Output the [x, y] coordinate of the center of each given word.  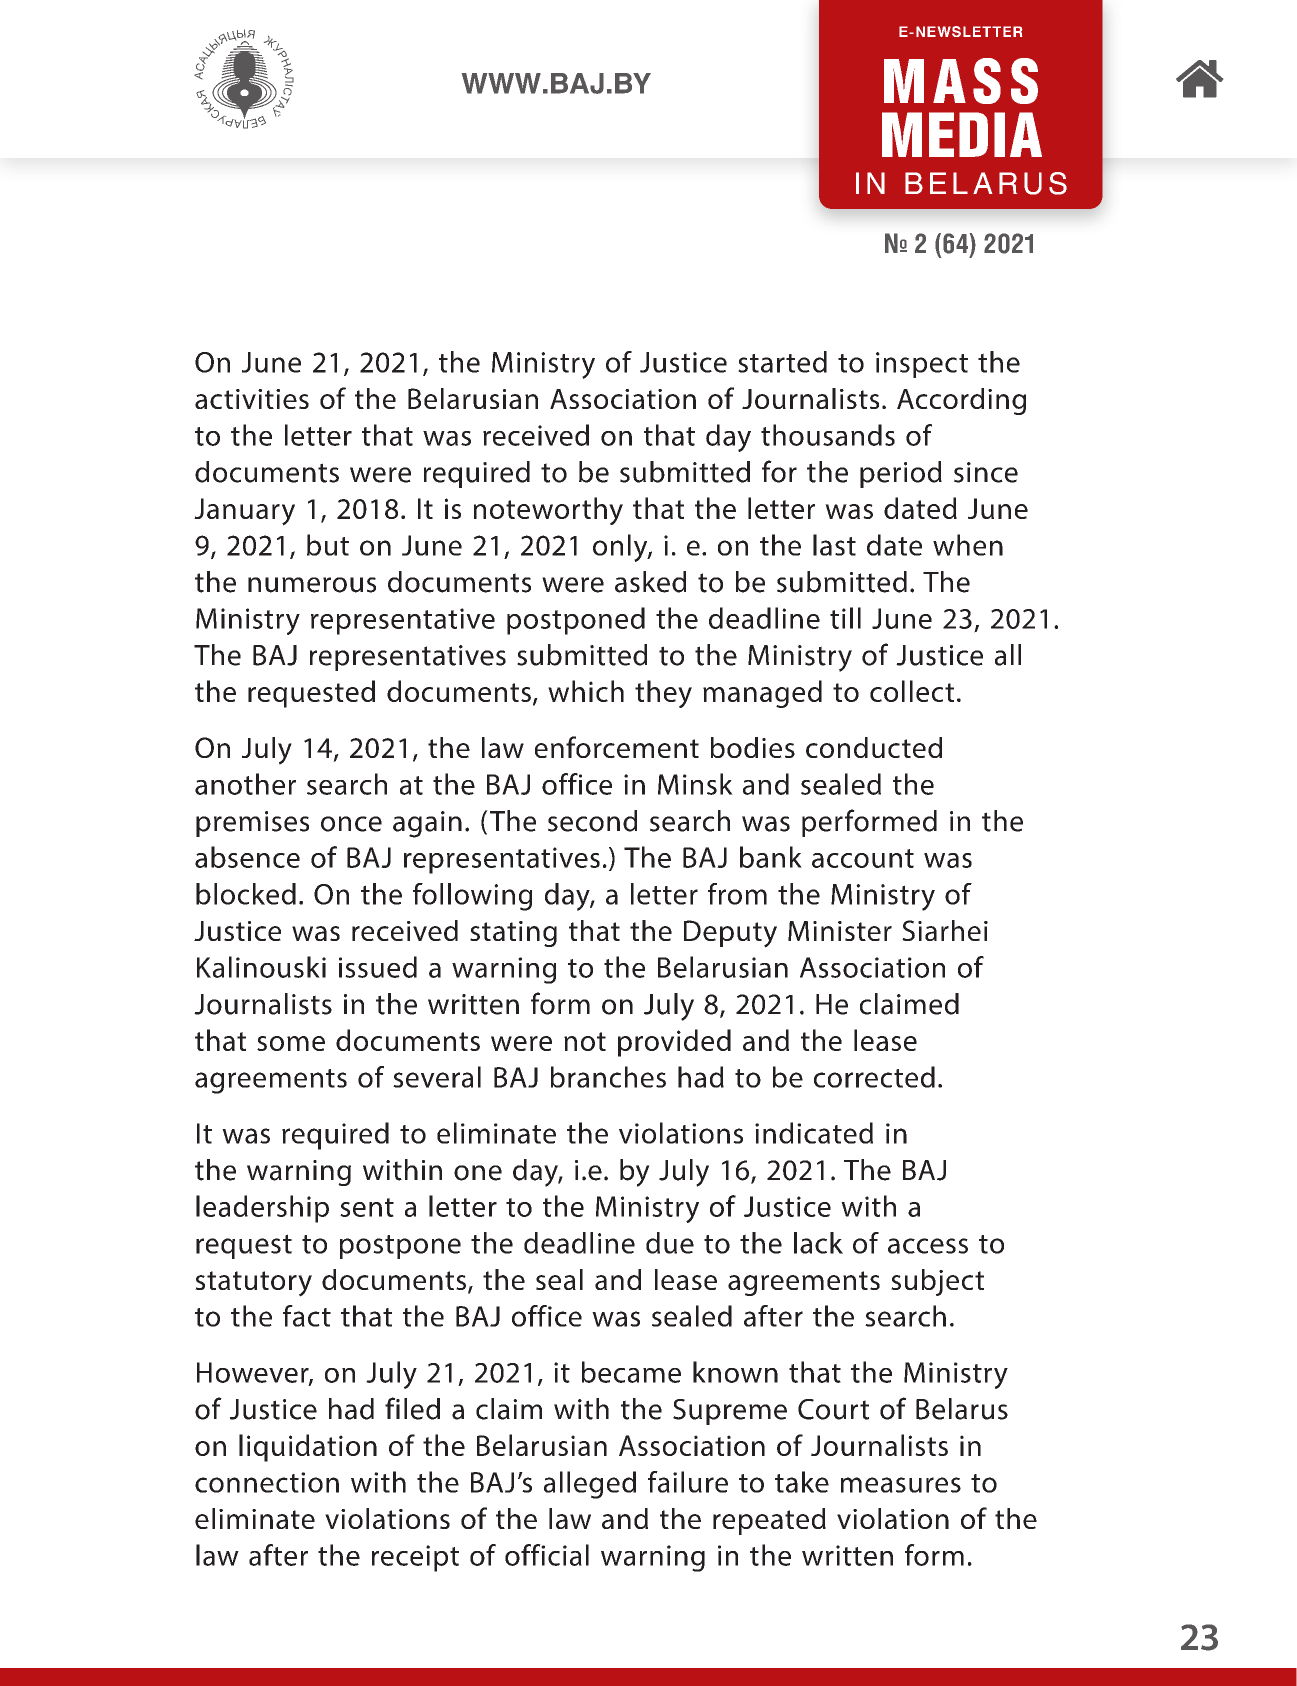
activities [252, 399]
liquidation [308, 1448]
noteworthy [548, 511]
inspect [922, 365]
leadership [262, 1209]
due [670, 1243]
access [928, 1246]
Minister [840, 931]
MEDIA [962, 134]
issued [378, 967]
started [782, 362]
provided [674, 1043]
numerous [312, 585]
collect [912, 691]
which [586, 691]
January [244, 512]
